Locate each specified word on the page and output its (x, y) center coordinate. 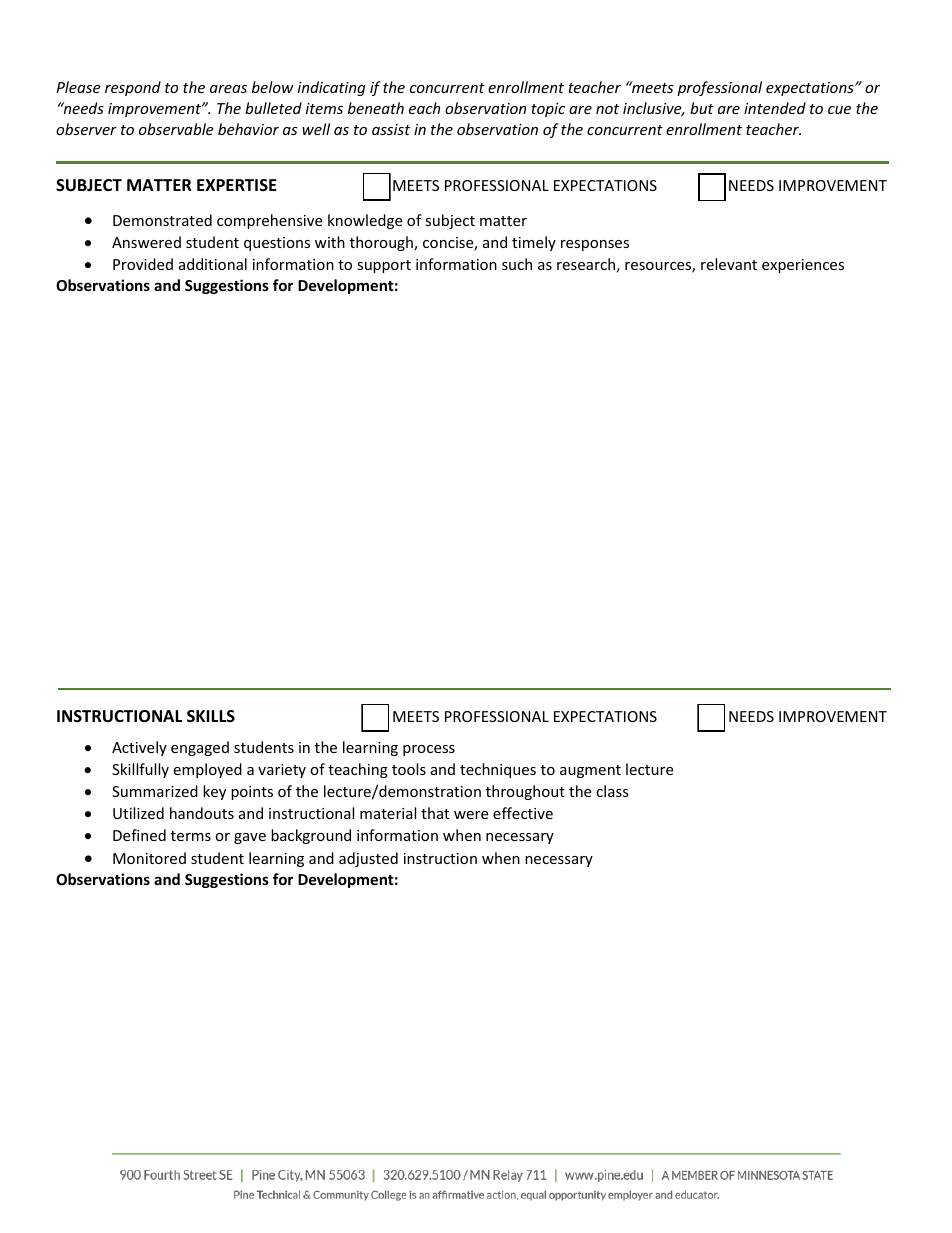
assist (391, 129)
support (384, 266)
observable (176, 129)
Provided (143, 264)
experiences (803, 266)
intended (775, 108)
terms (191, 836)
